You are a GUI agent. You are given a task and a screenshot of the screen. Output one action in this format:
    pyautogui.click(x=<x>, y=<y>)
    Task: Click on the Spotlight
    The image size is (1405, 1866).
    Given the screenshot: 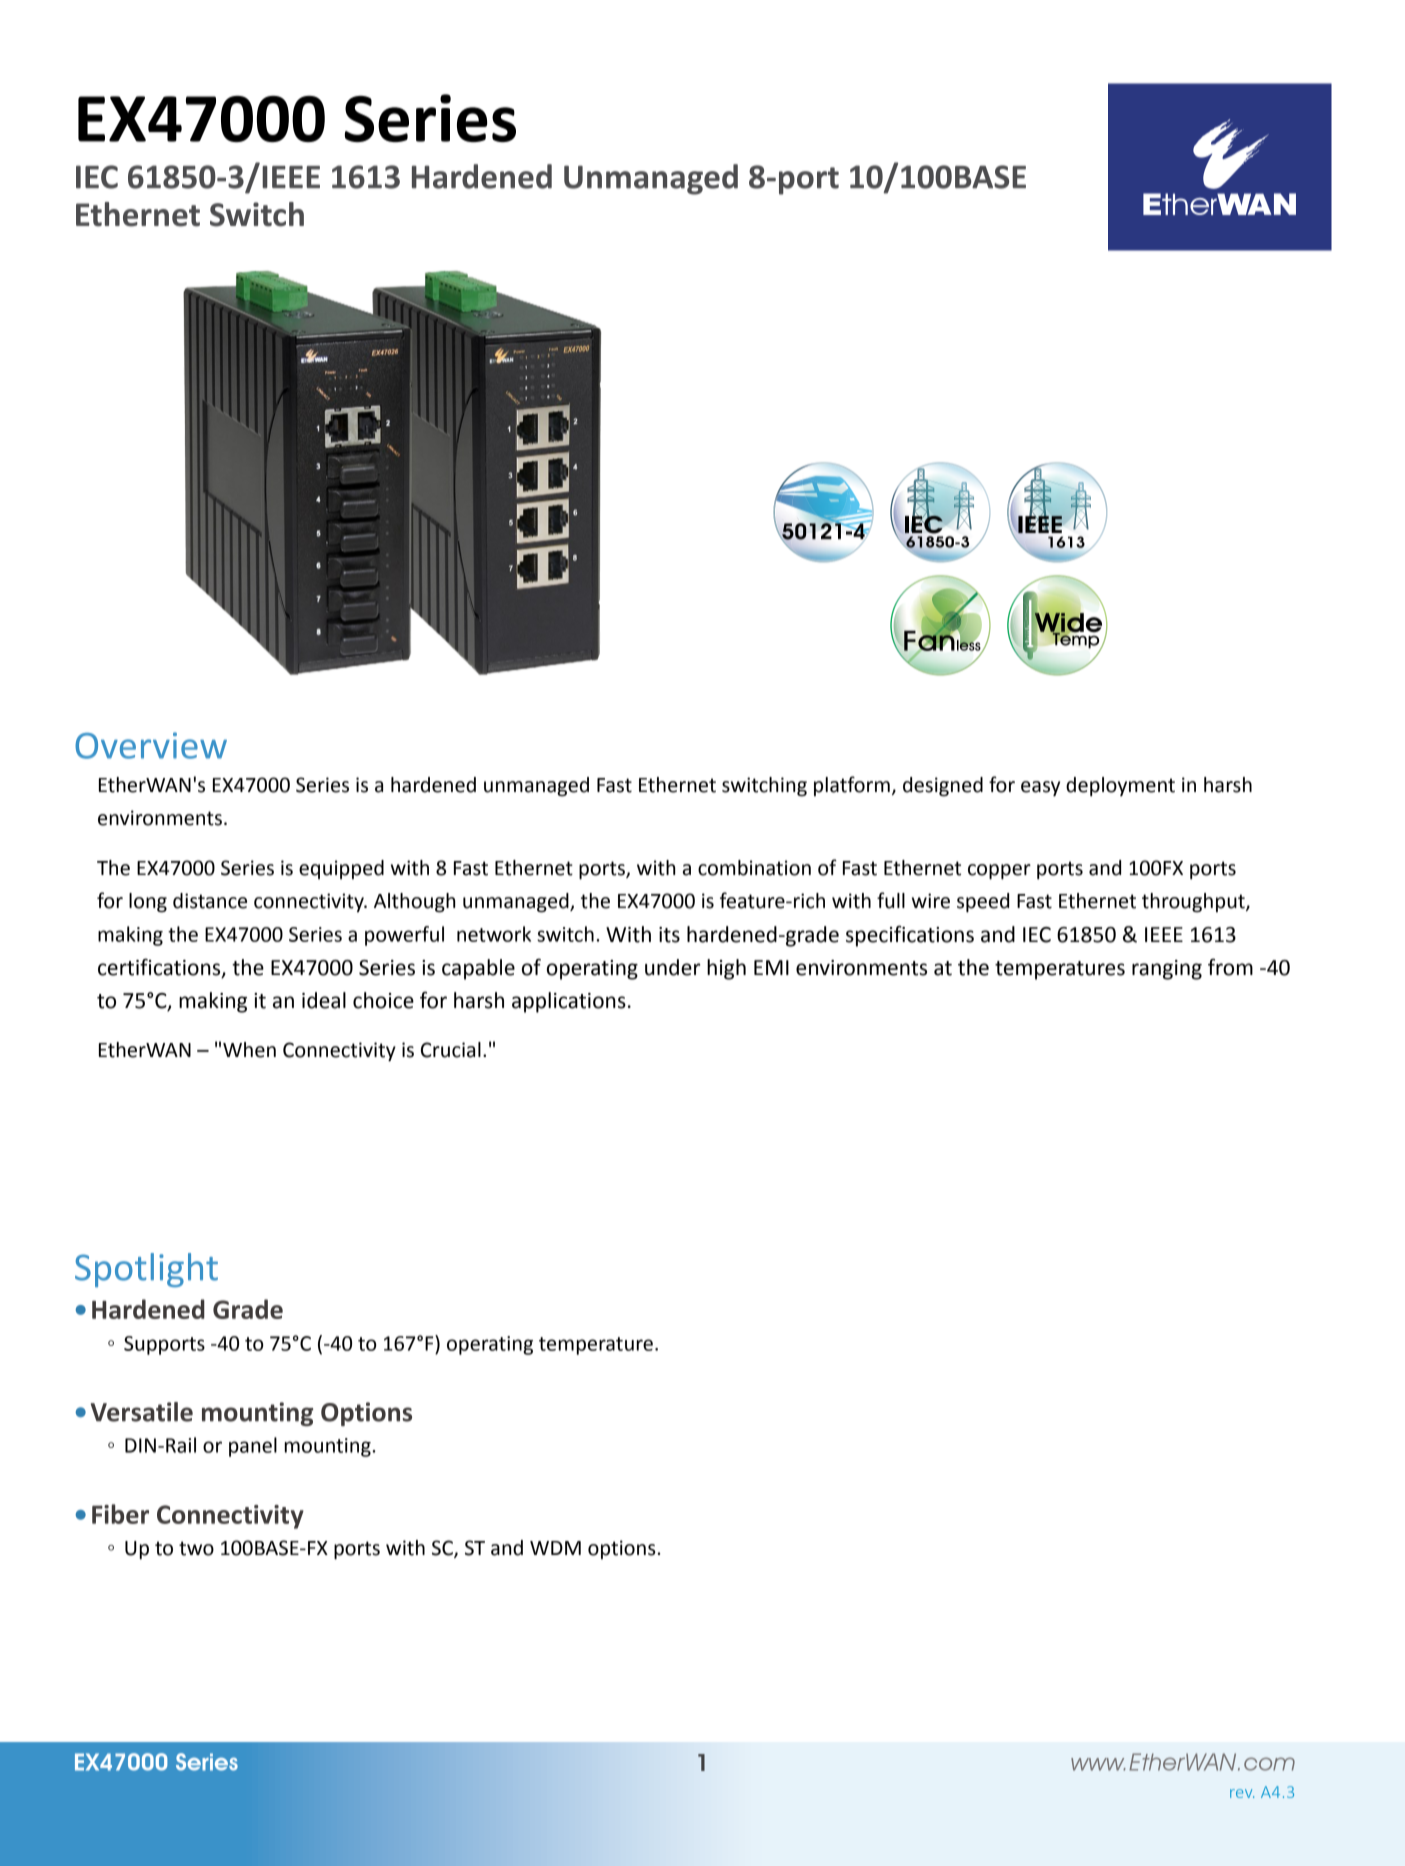 What is the action you would take?
    pyautogui.click(x=146, y=1270)
